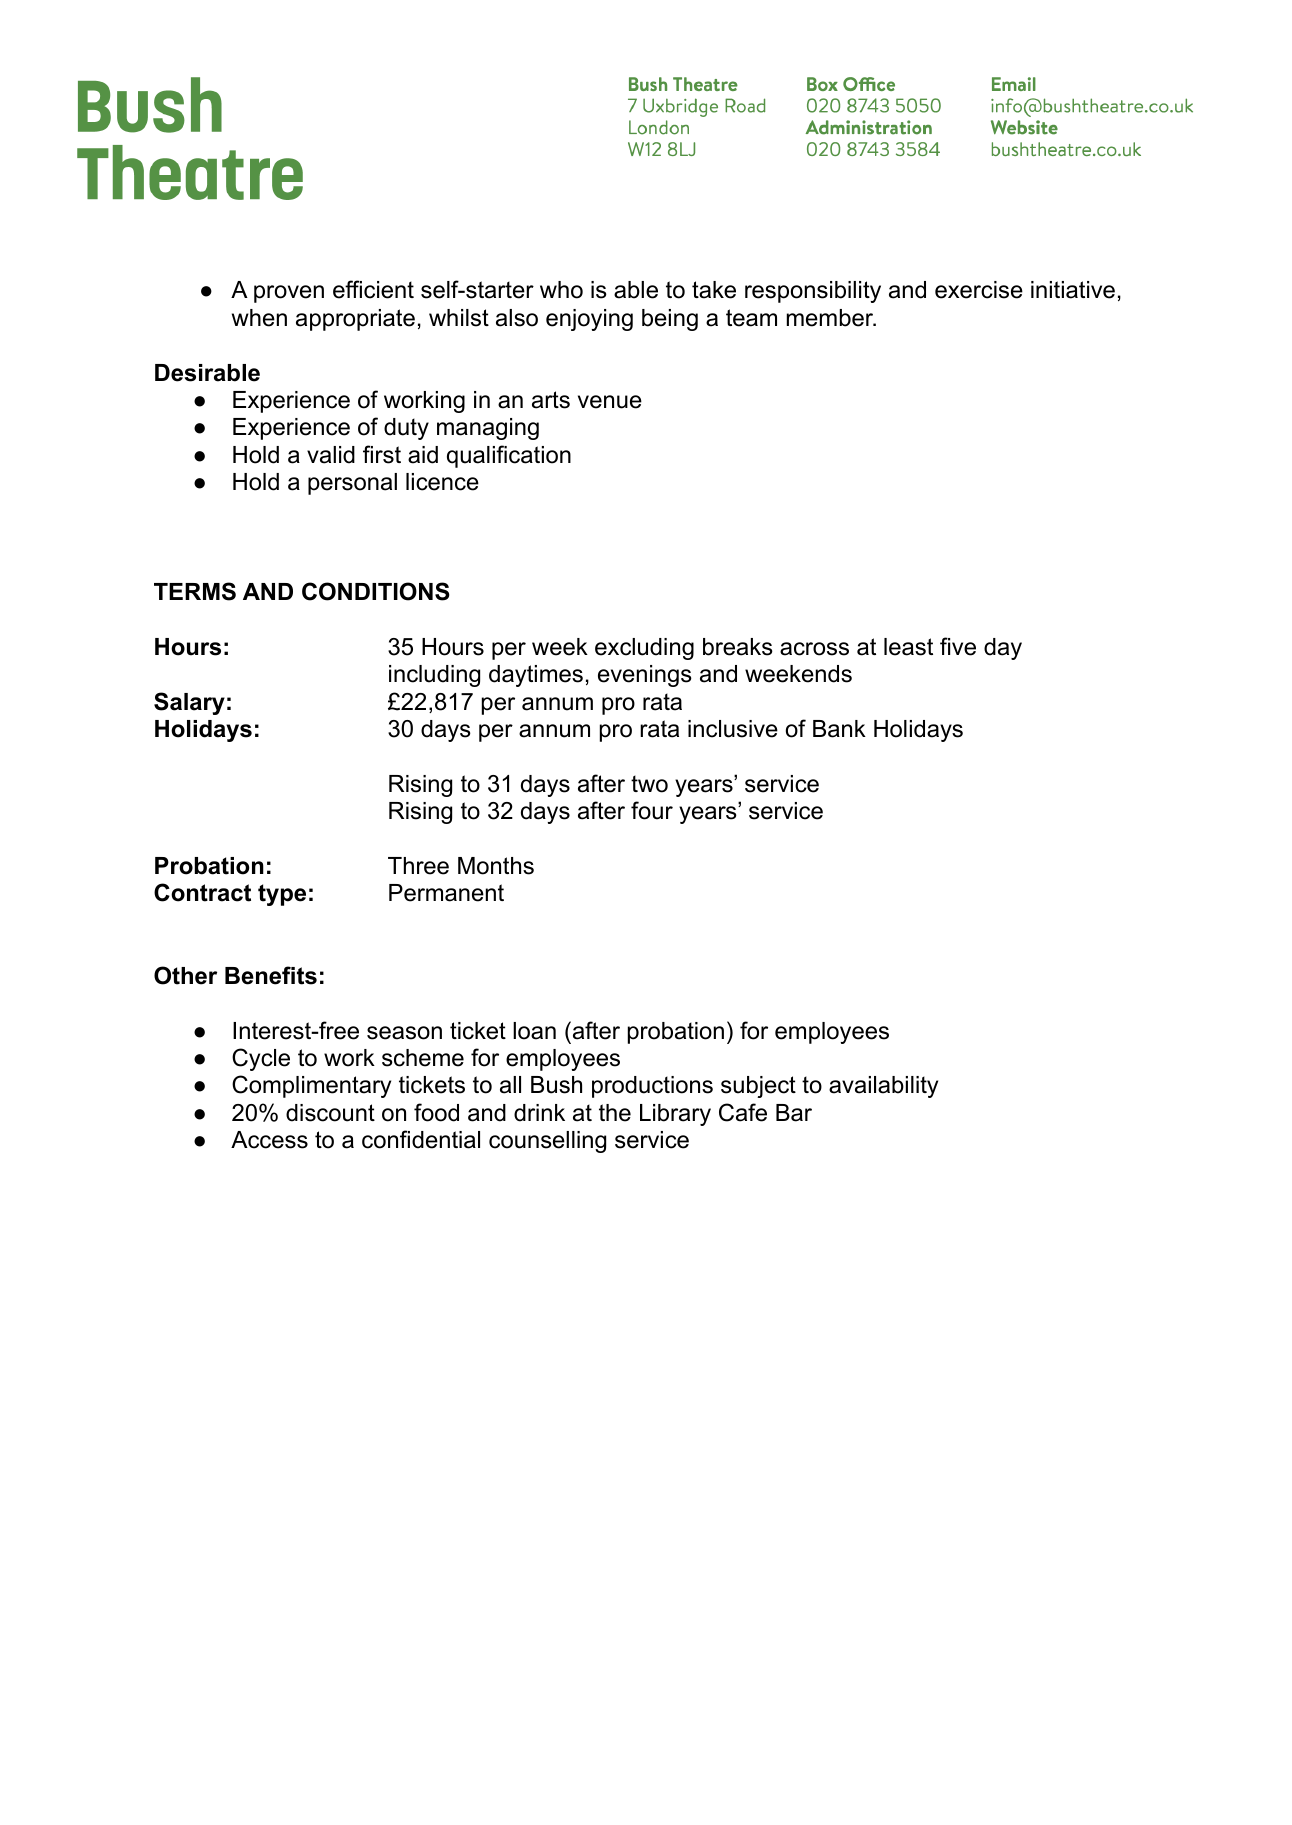  Describe the element at coordinates (652, 810) in the page. I see `four` at that location.
